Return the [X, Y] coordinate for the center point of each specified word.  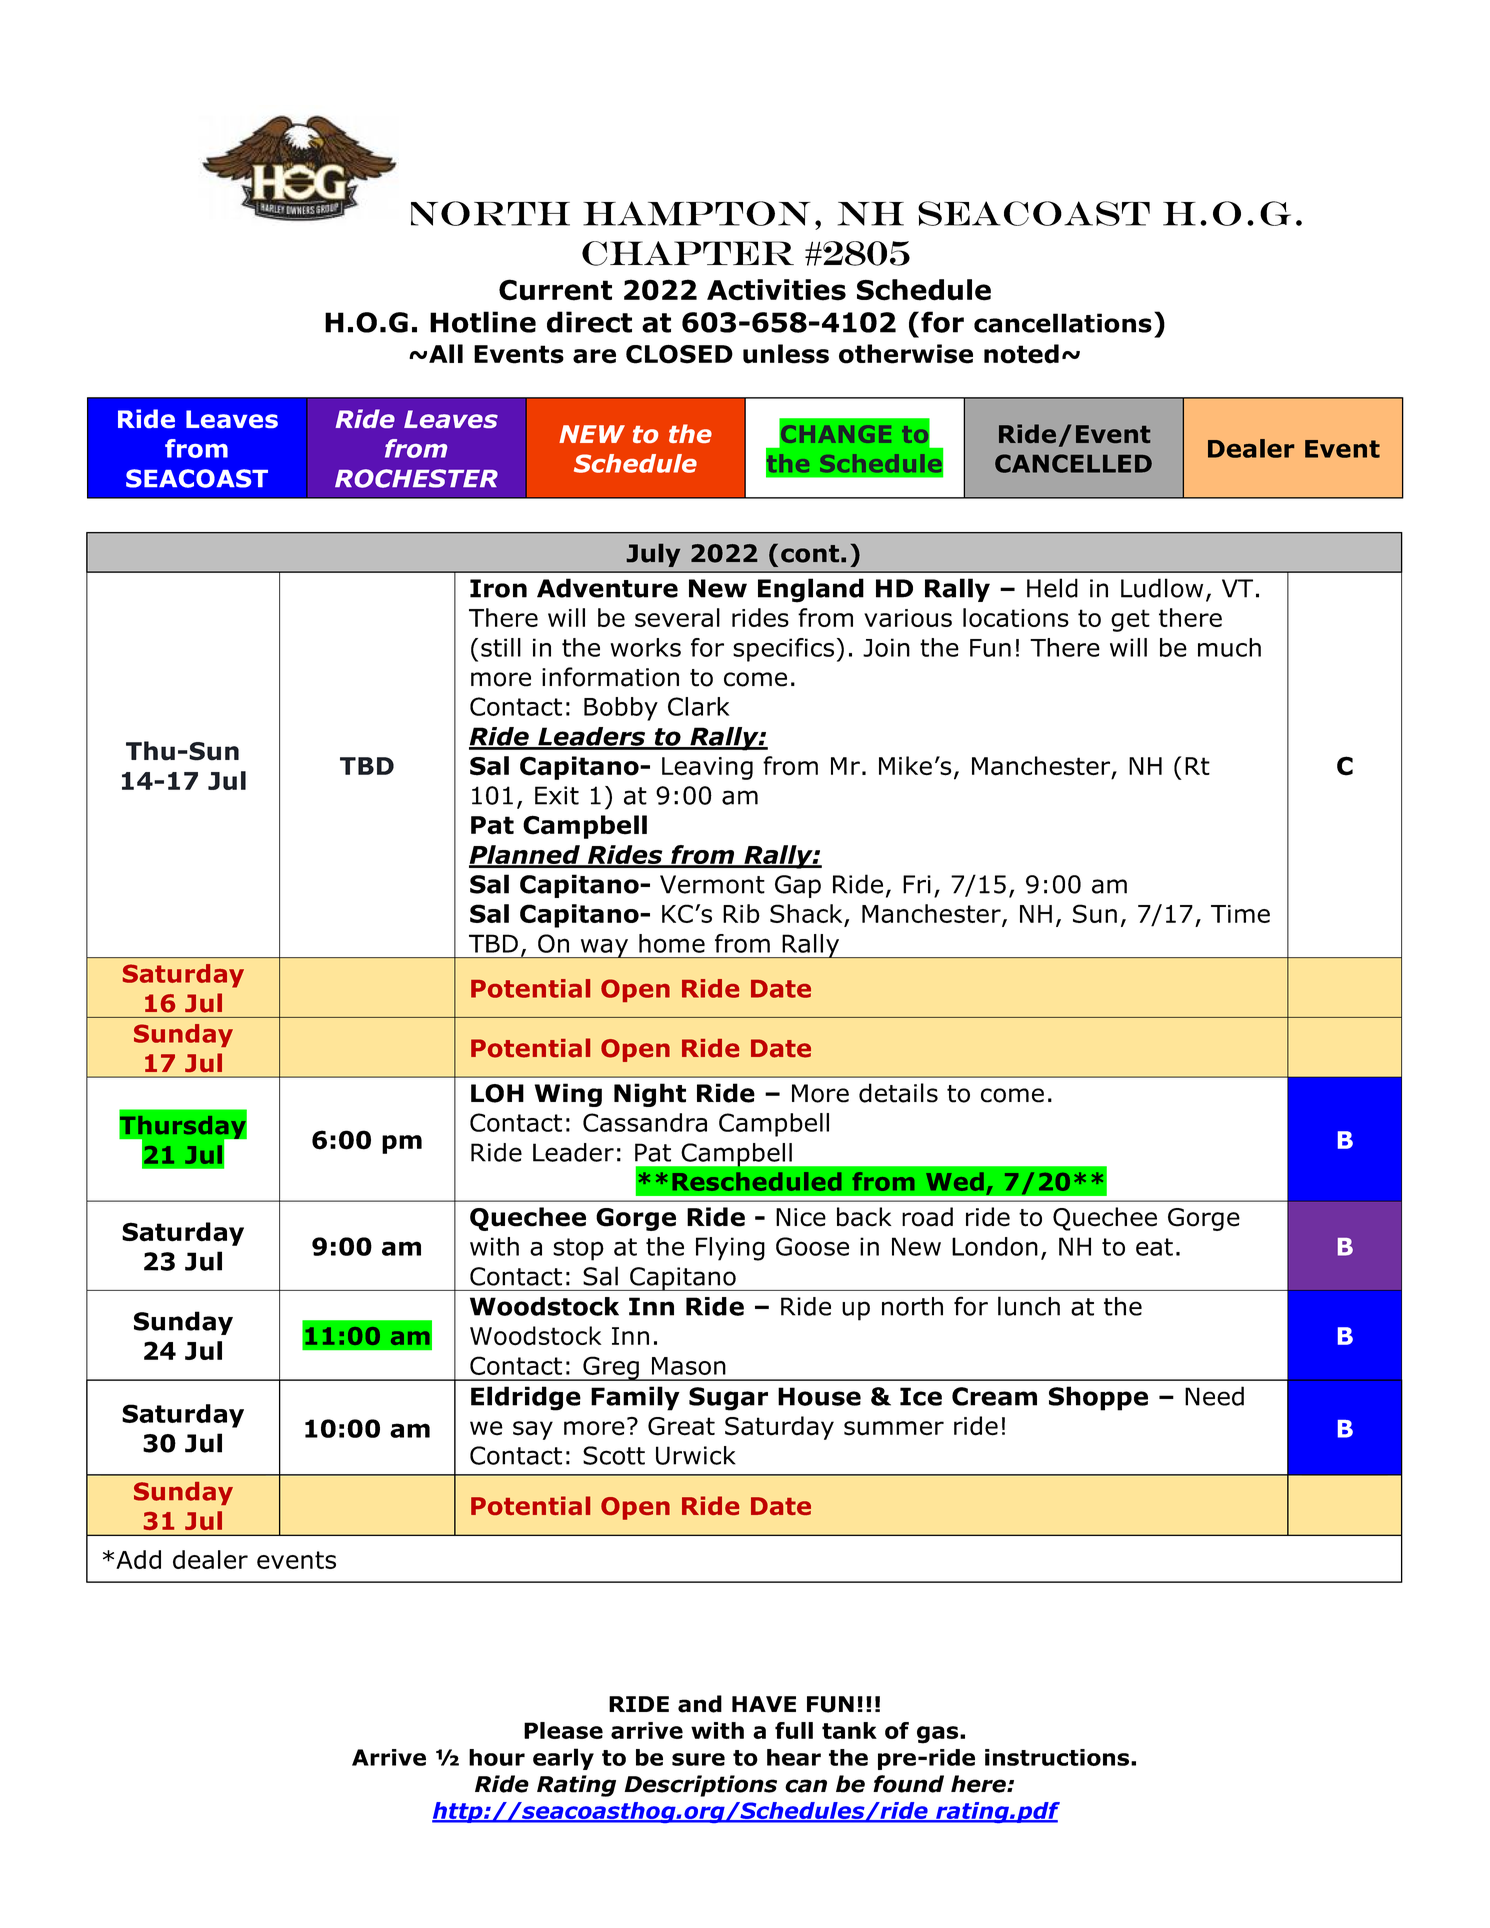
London [995, 1246]
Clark [698, 706]
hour [497, 1757]
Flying [730, 1249]
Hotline [483, 322]
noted [1021, 354]
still [501, 647]
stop [578, 1249]
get [1130, 620]
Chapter [688, 253]
